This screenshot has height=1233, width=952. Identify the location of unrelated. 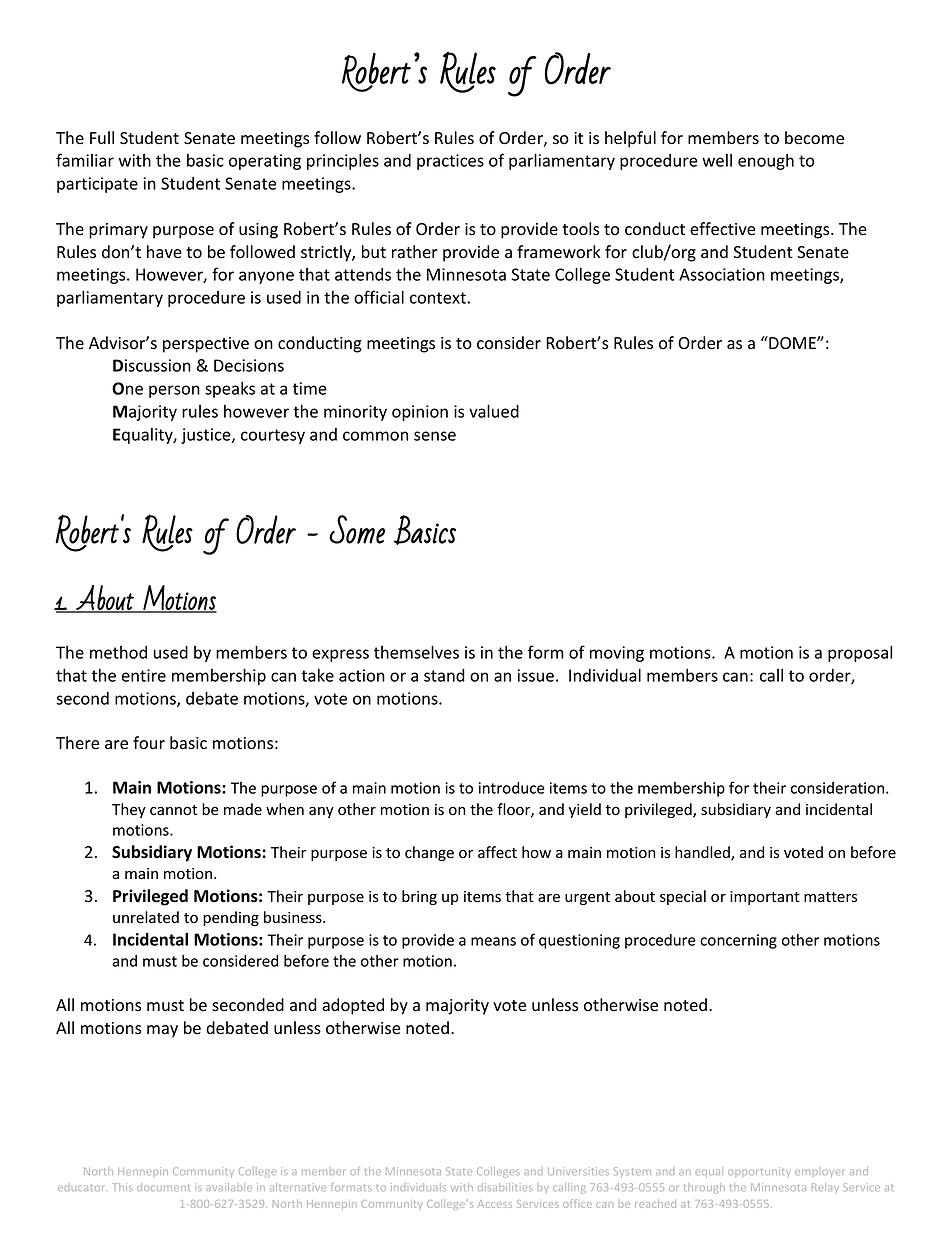
(146, 917).
